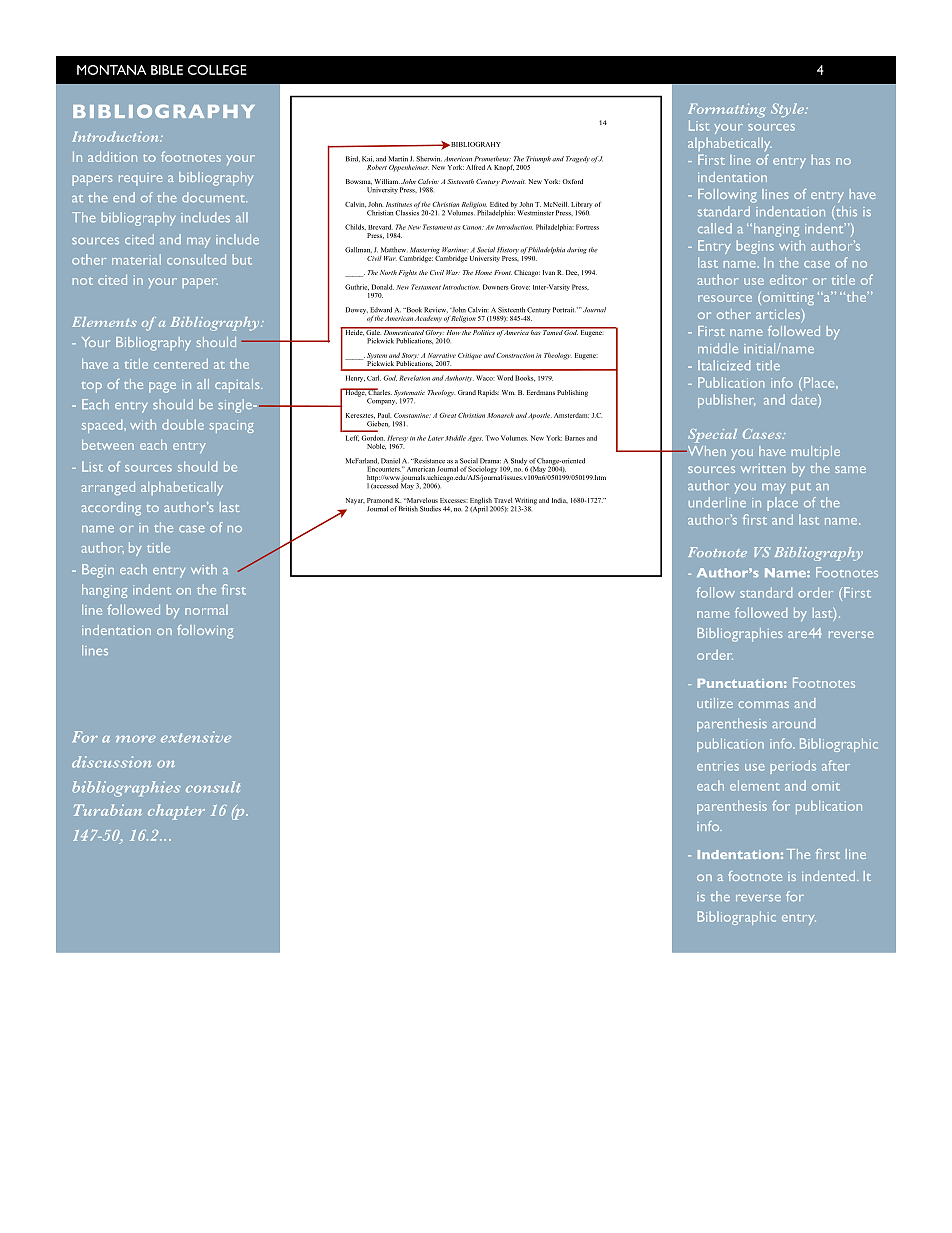  What do you see at coordinates (793, 767) in the screenshot?
I see `periods` at bounding box center [793, 767].
